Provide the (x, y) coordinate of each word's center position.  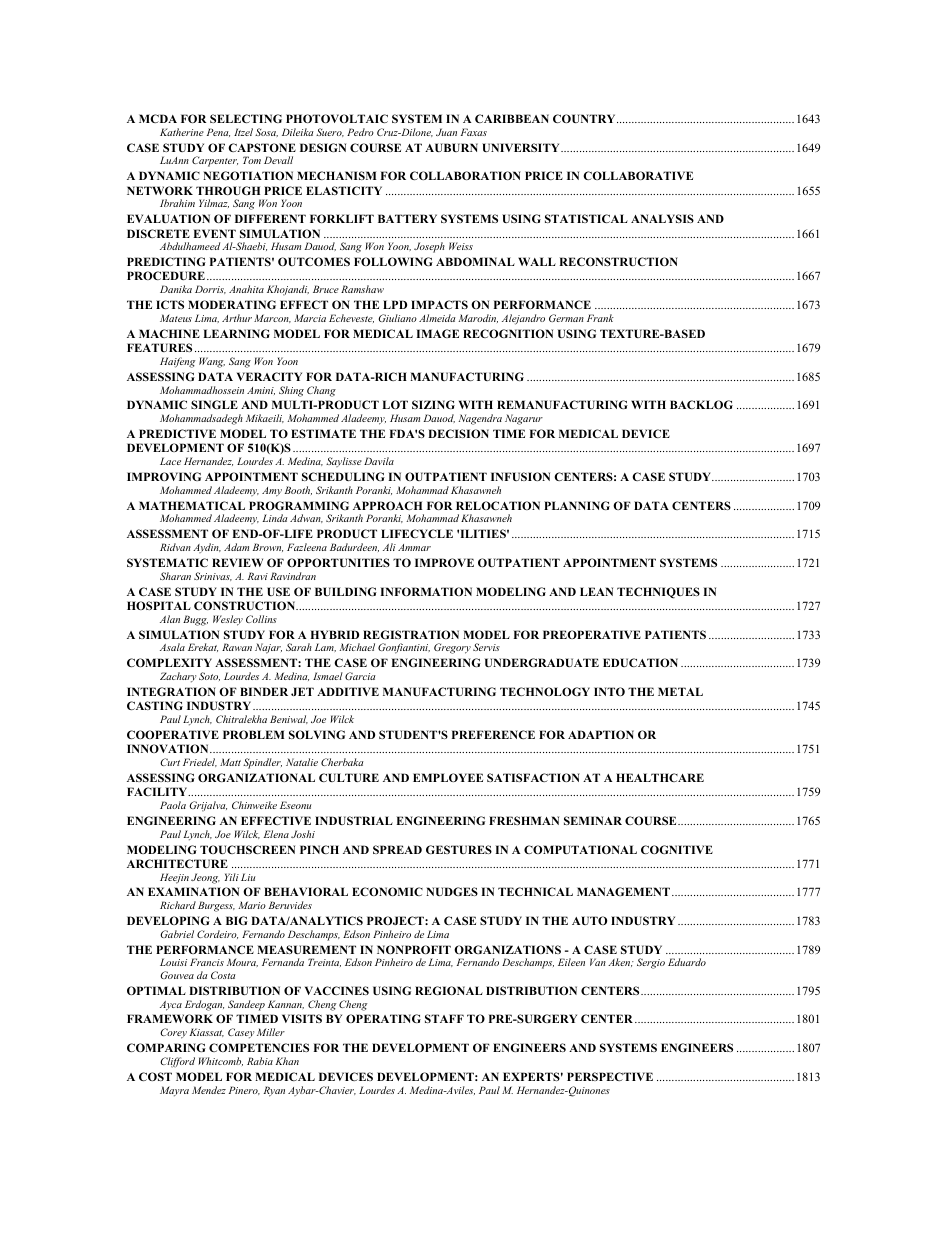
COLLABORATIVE (638, 175)
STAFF (444, 1018)
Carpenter (215, 161)
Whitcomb (220, 1061)
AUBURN (451, 147)
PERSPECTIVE (610, 1076)
